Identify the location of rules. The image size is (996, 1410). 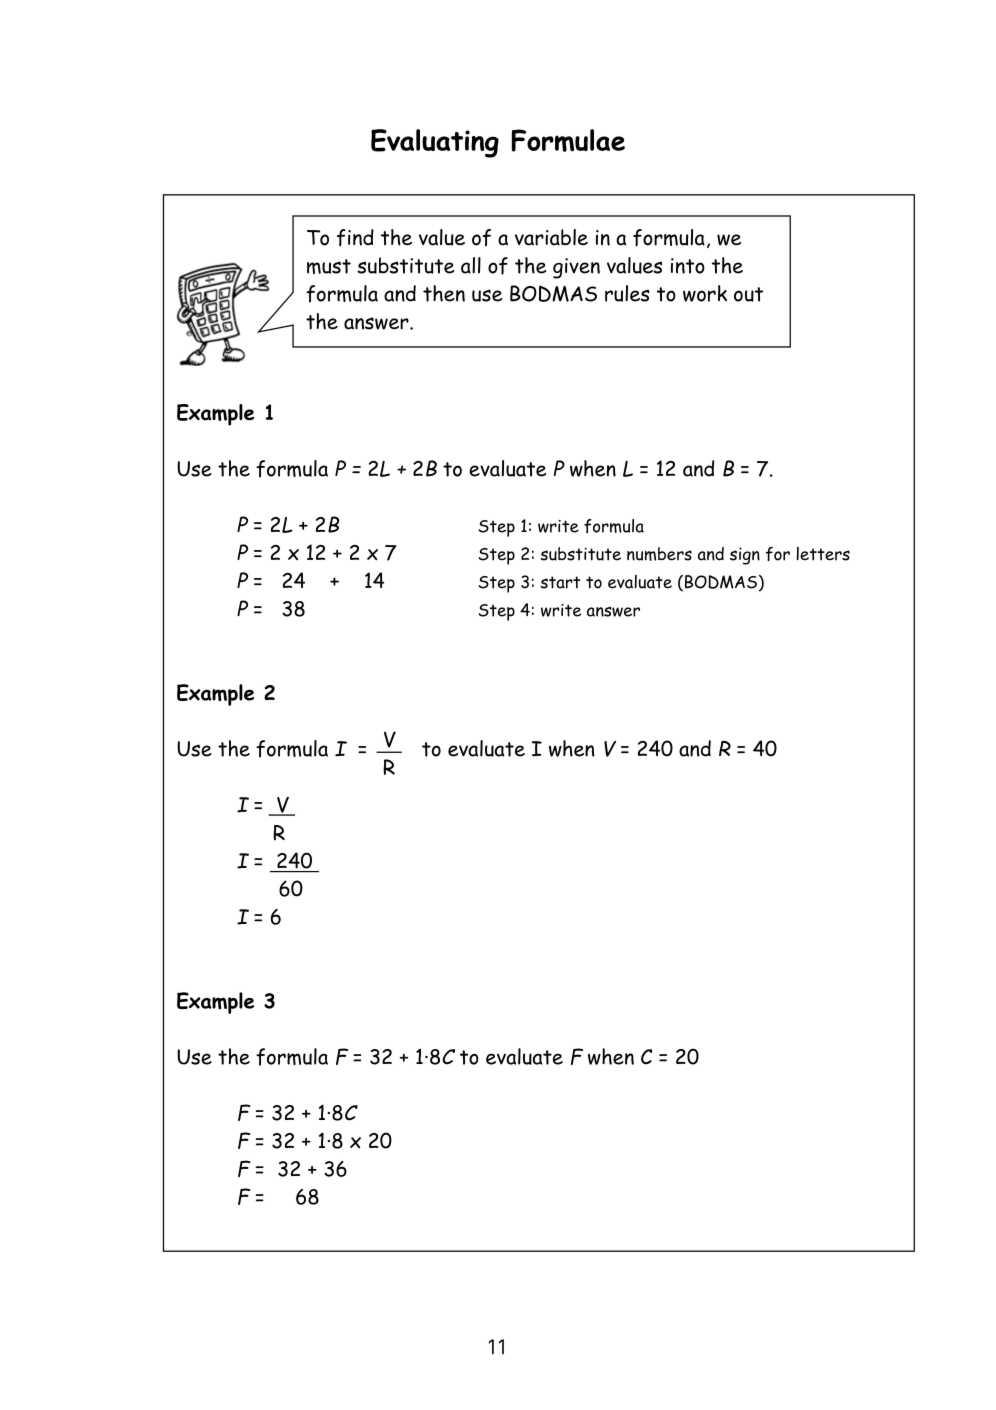
(627, 293).
